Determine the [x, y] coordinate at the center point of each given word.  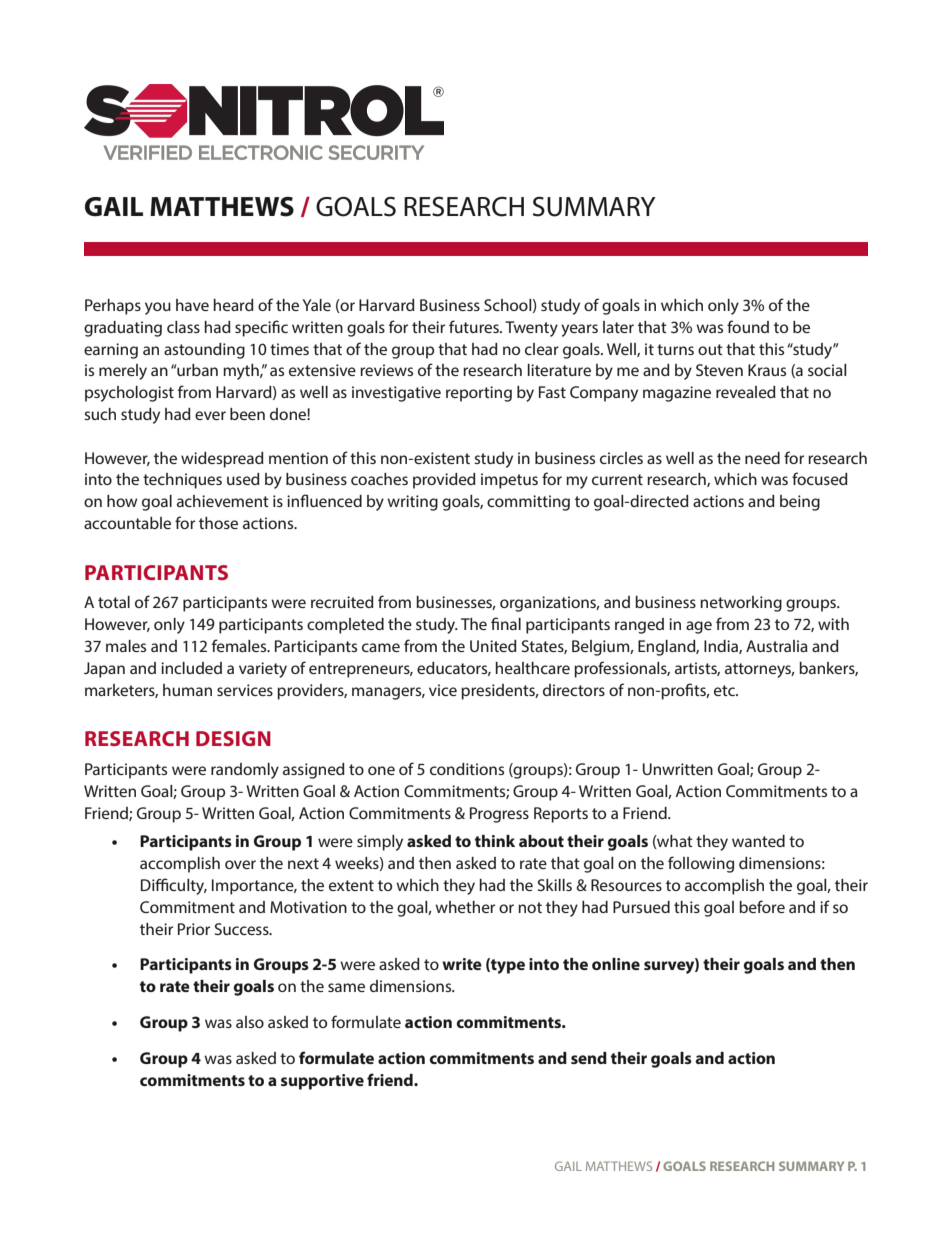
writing [412, 503]
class [183, 327]
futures [475, 326]
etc [725, 690]
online [616, 964]
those [218, 523]
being [800, 503]
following [701, 864]
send [589, 1058]
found [748, 326]
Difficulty [174, 886]
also [250, 1022]
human [187, 690]
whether [465, 907]
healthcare [533, 668]
